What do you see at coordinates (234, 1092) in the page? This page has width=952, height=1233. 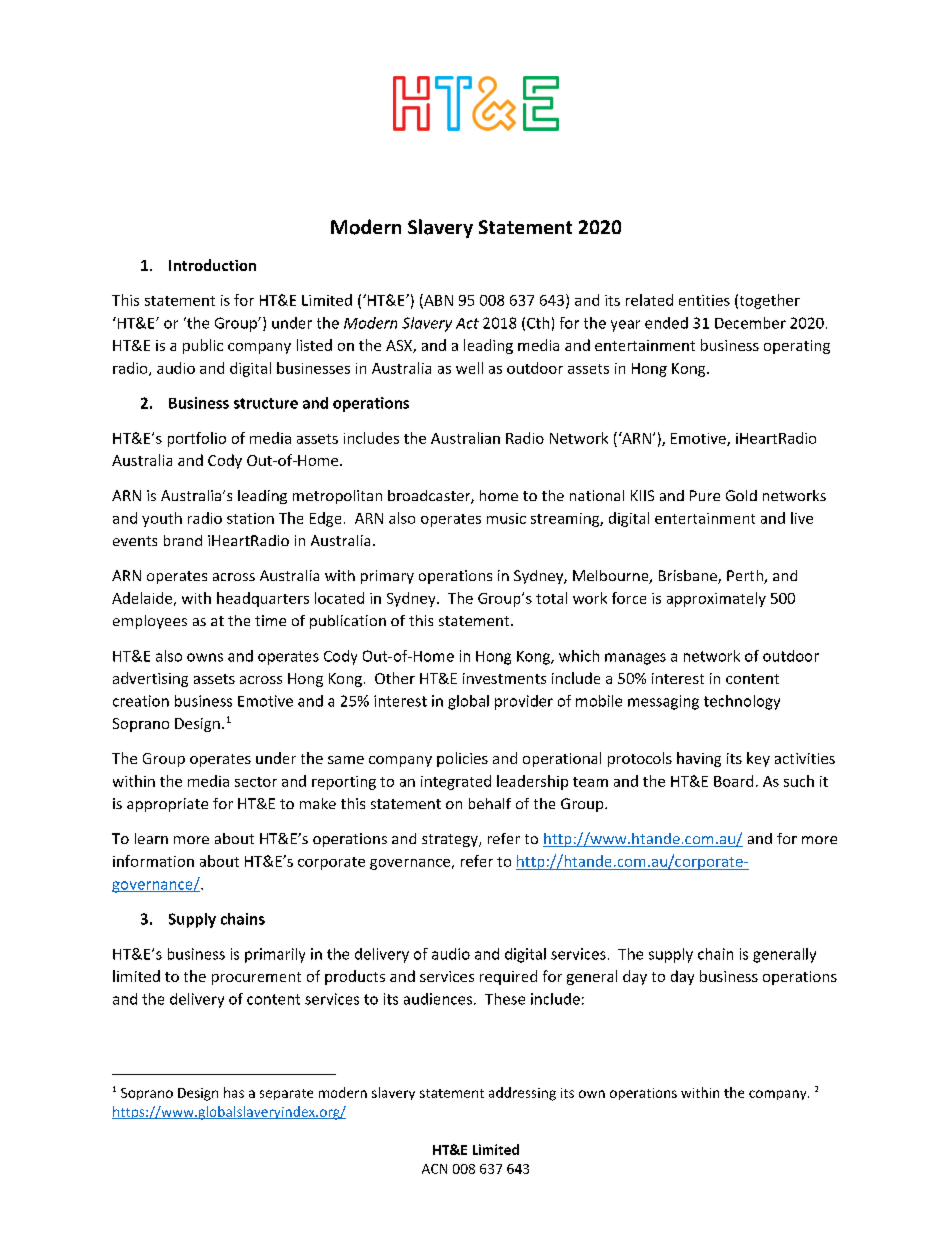 I see `has` at bounding box center [234, 1092].
